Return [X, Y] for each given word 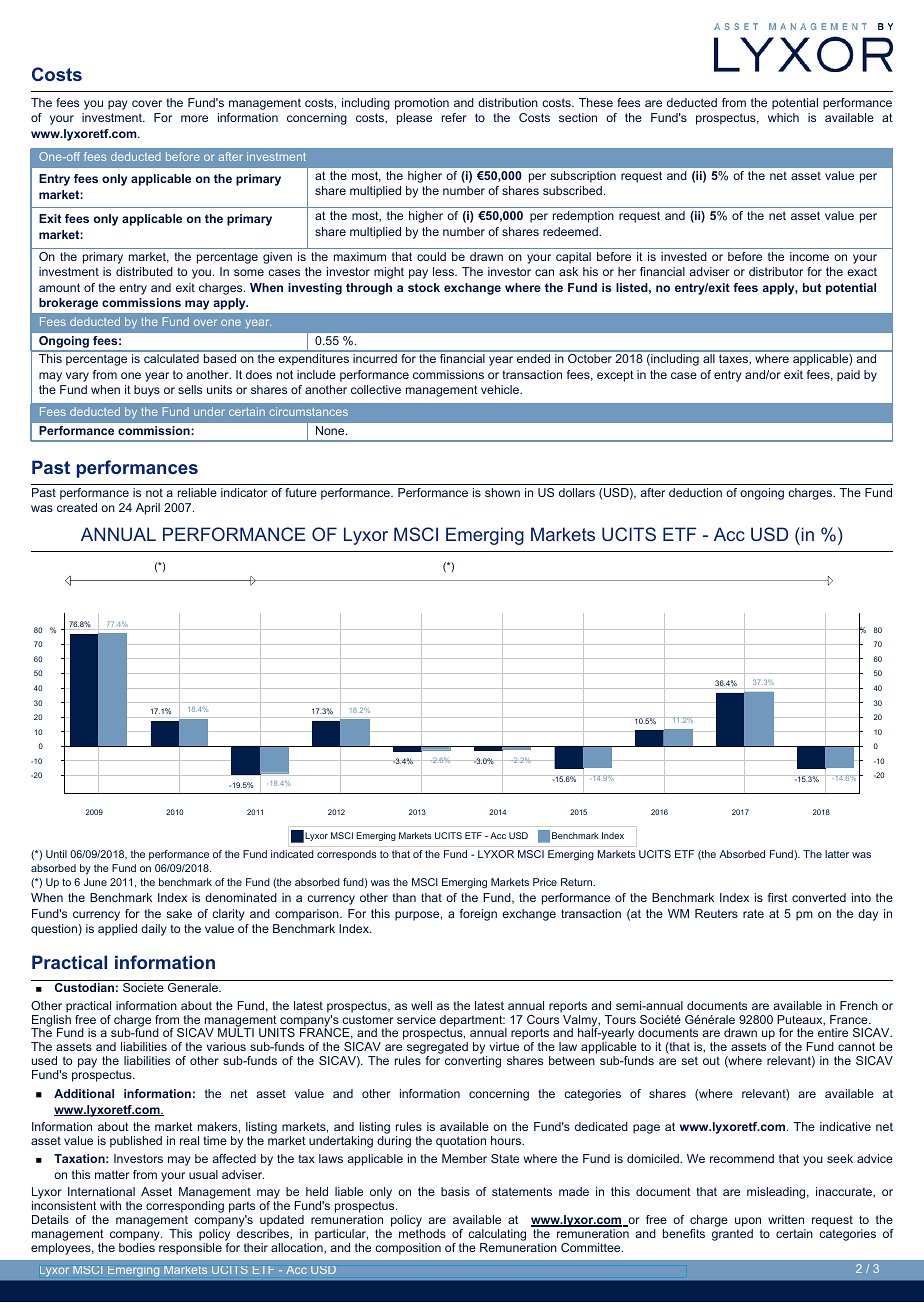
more [194, 118]
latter [837, 854]
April [148, 509]
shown [502, 492]
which [783, 117]
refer [454, 117]
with [110, 1205]
